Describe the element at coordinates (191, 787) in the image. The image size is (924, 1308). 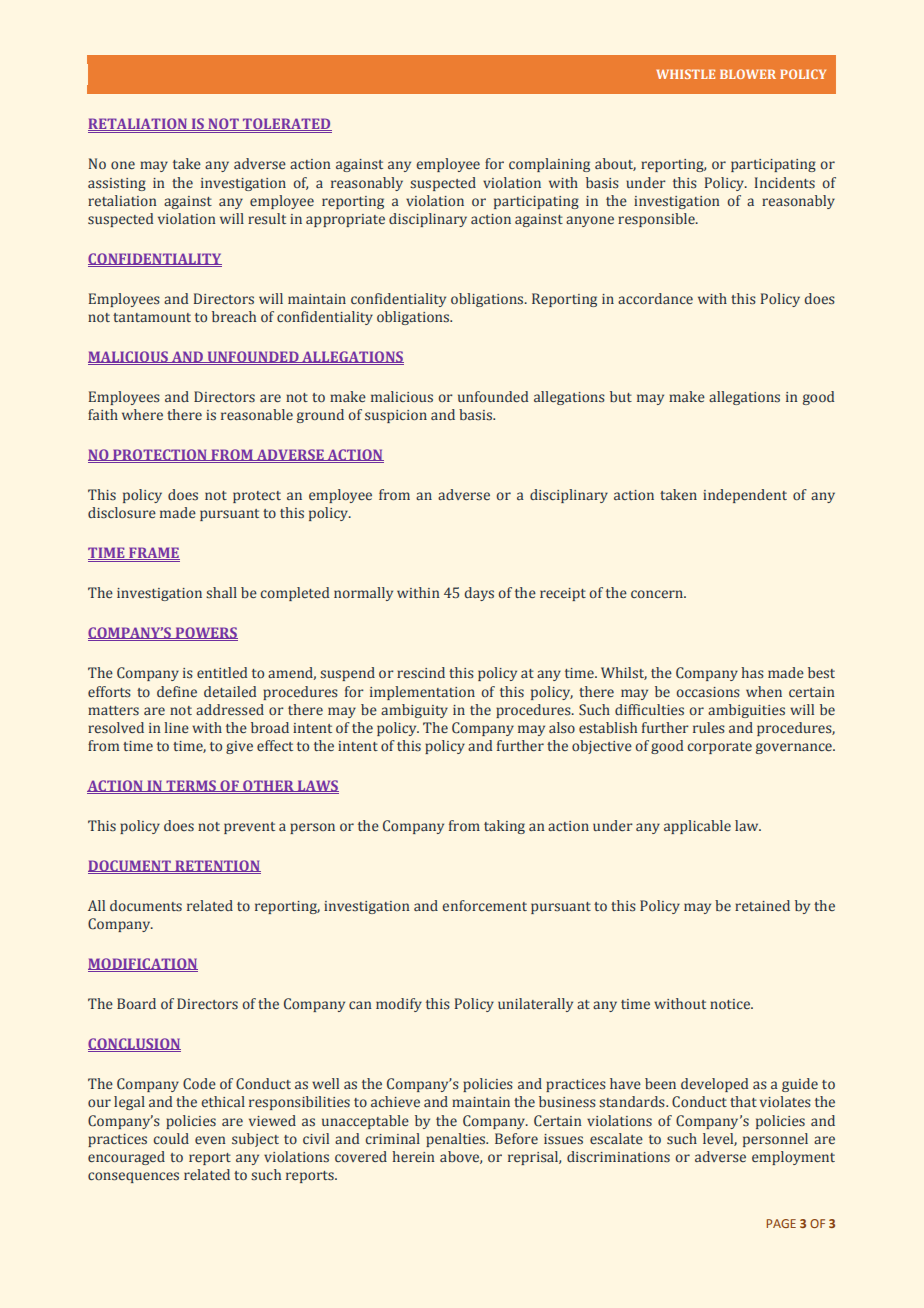
I see `TERMS` at that location.
